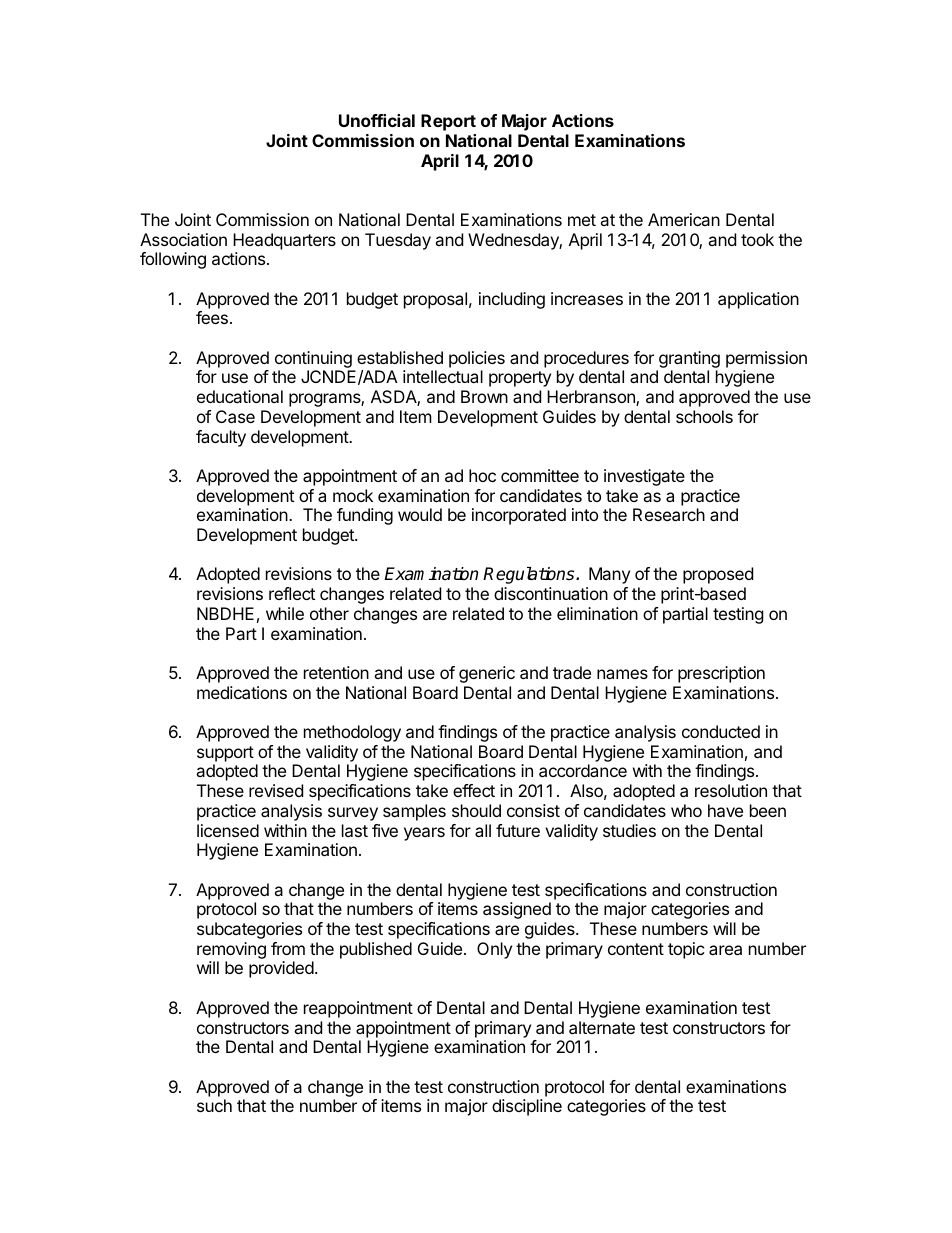 The width and height of the screenshot is (952, 1233). Describe the element at coordinates (684, 219) in the screenshot. I see `American` at that location.
